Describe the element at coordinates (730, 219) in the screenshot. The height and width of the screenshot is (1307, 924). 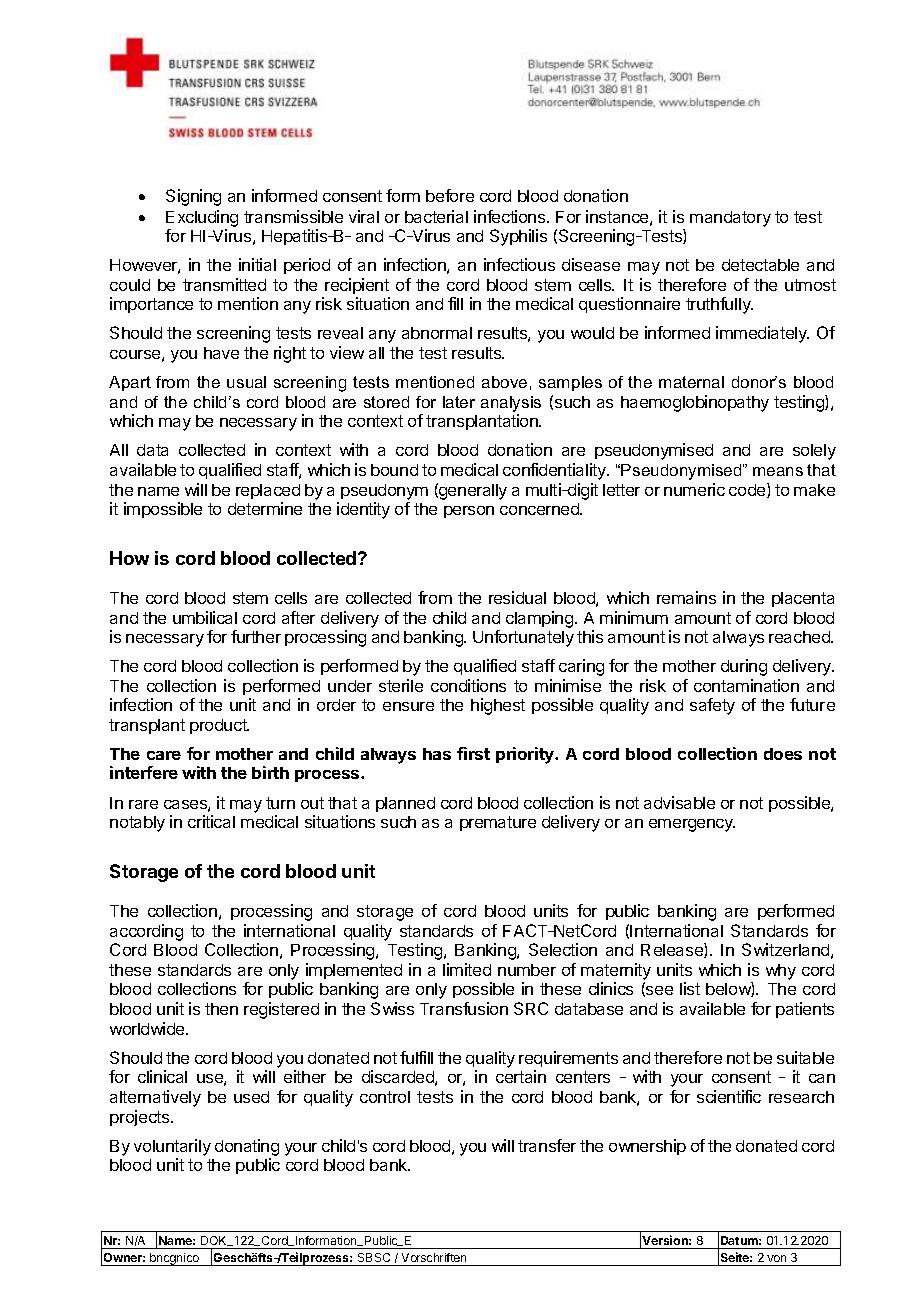
I see `mandatory` at that location.
